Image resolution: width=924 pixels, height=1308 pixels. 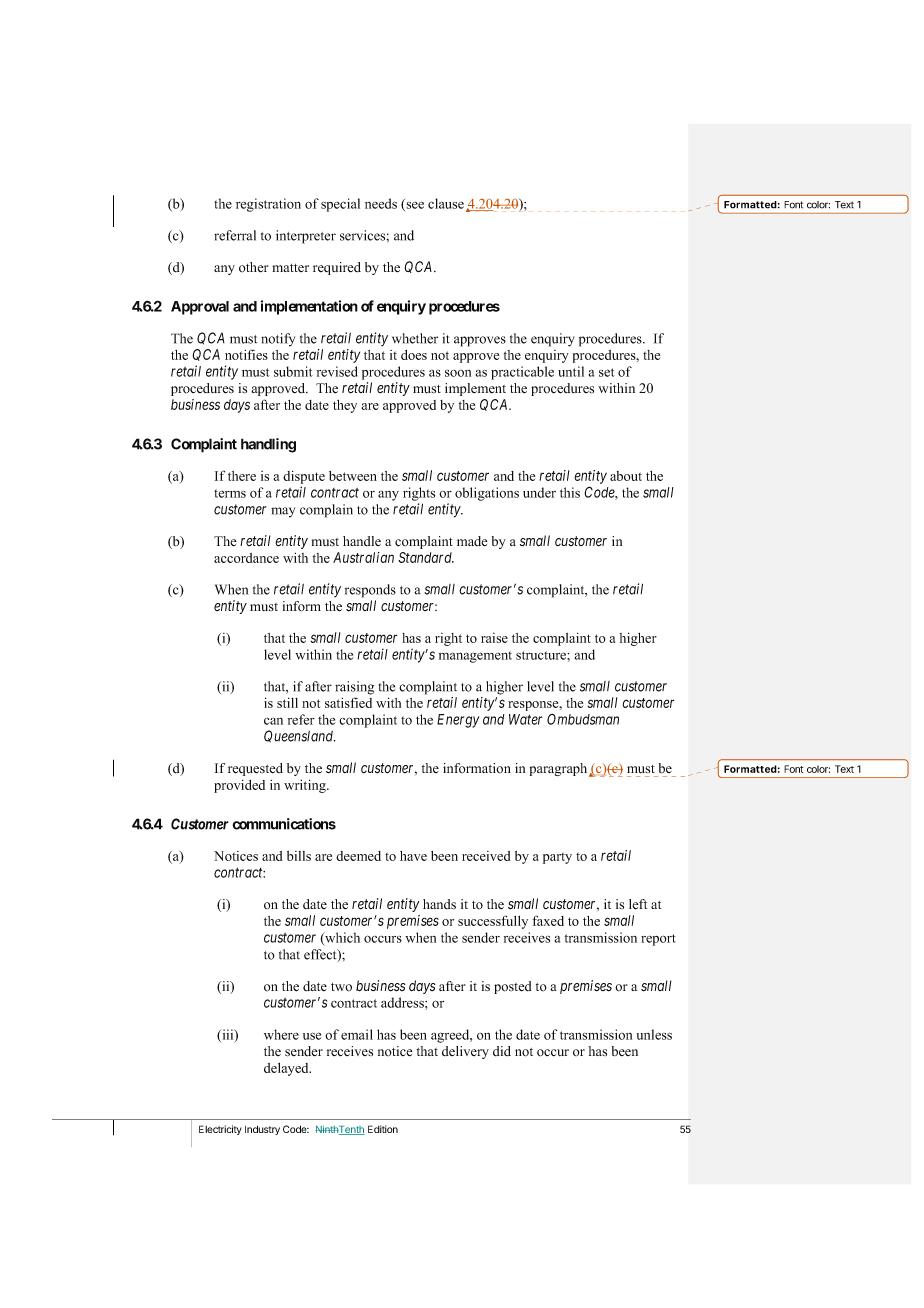 I want to click on Ombudsman, so click(x=583, y=719).
